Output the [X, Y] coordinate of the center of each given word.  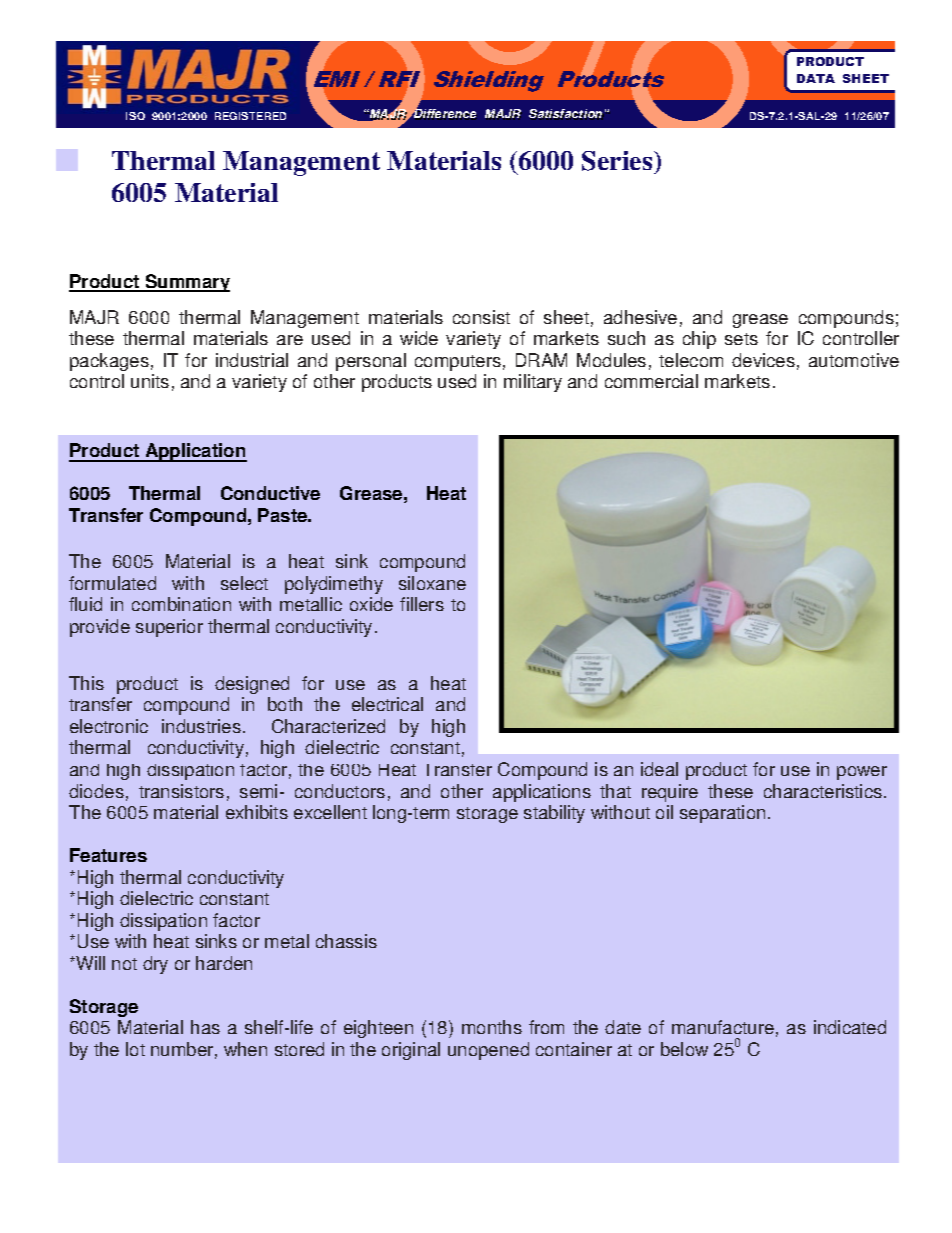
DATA [816, 78]
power [862, 773]
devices [763, 360]
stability [554, 814]
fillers [422, 604]
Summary [186, 283]
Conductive [270, 493]
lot [135, 1049]
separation [722, 814]
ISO [135, 116]
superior [169, 628]
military [533, 383]
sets [741, 339]
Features [108, 855]
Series [618, 162]
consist [481, 317]
